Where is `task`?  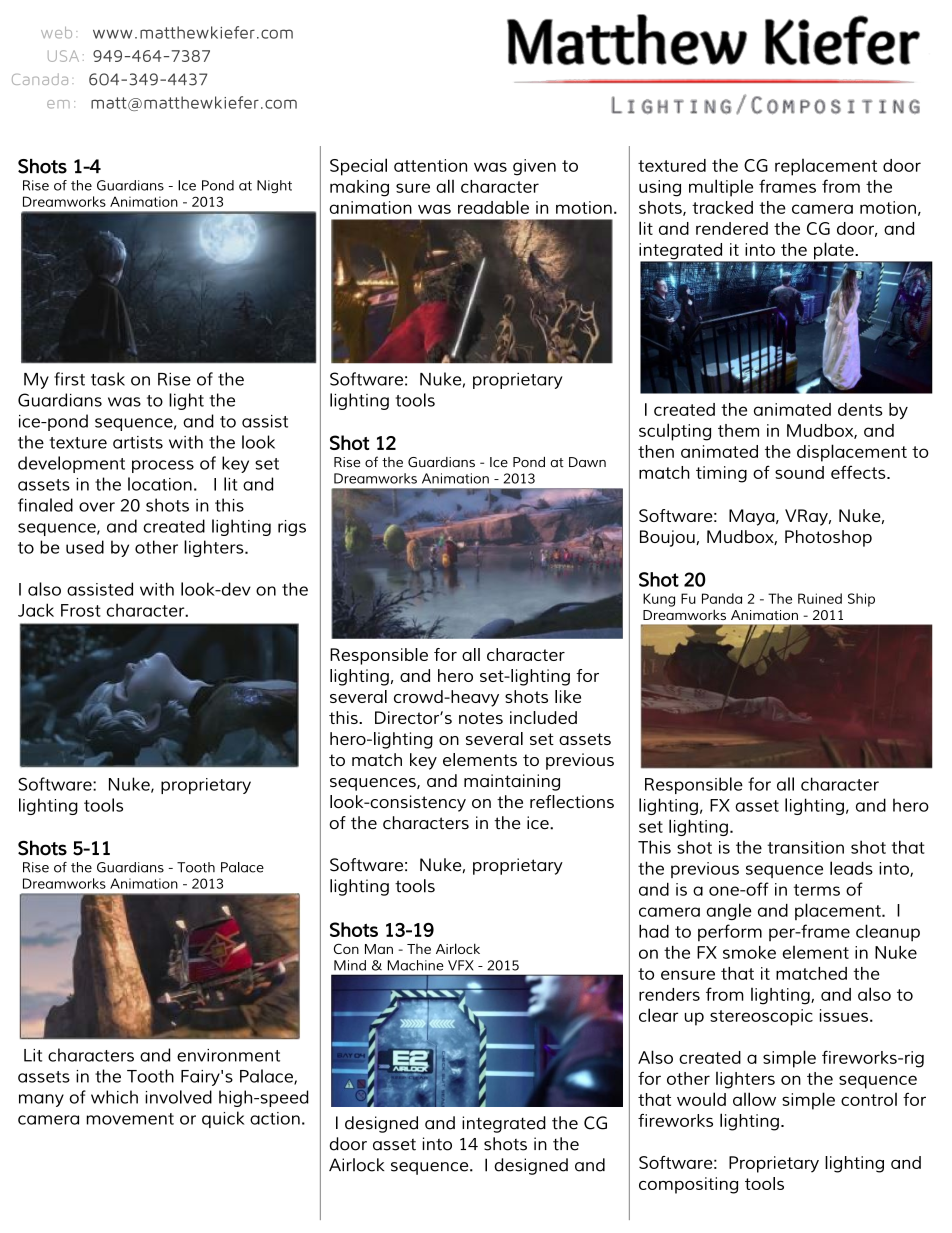 task is located at coordinates (108, 379).
